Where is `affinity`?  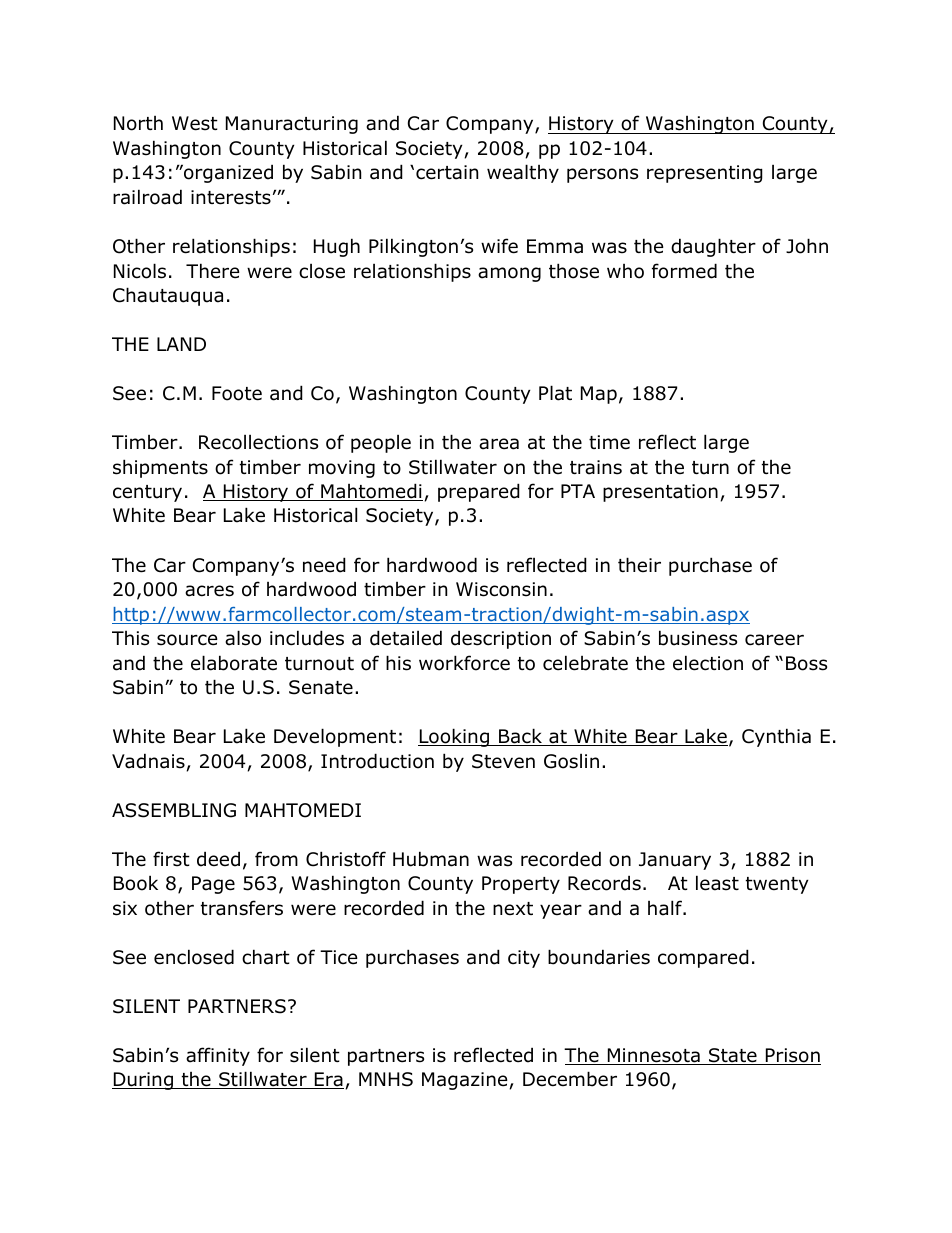 affinity is located at coordinates (218, 1056).
